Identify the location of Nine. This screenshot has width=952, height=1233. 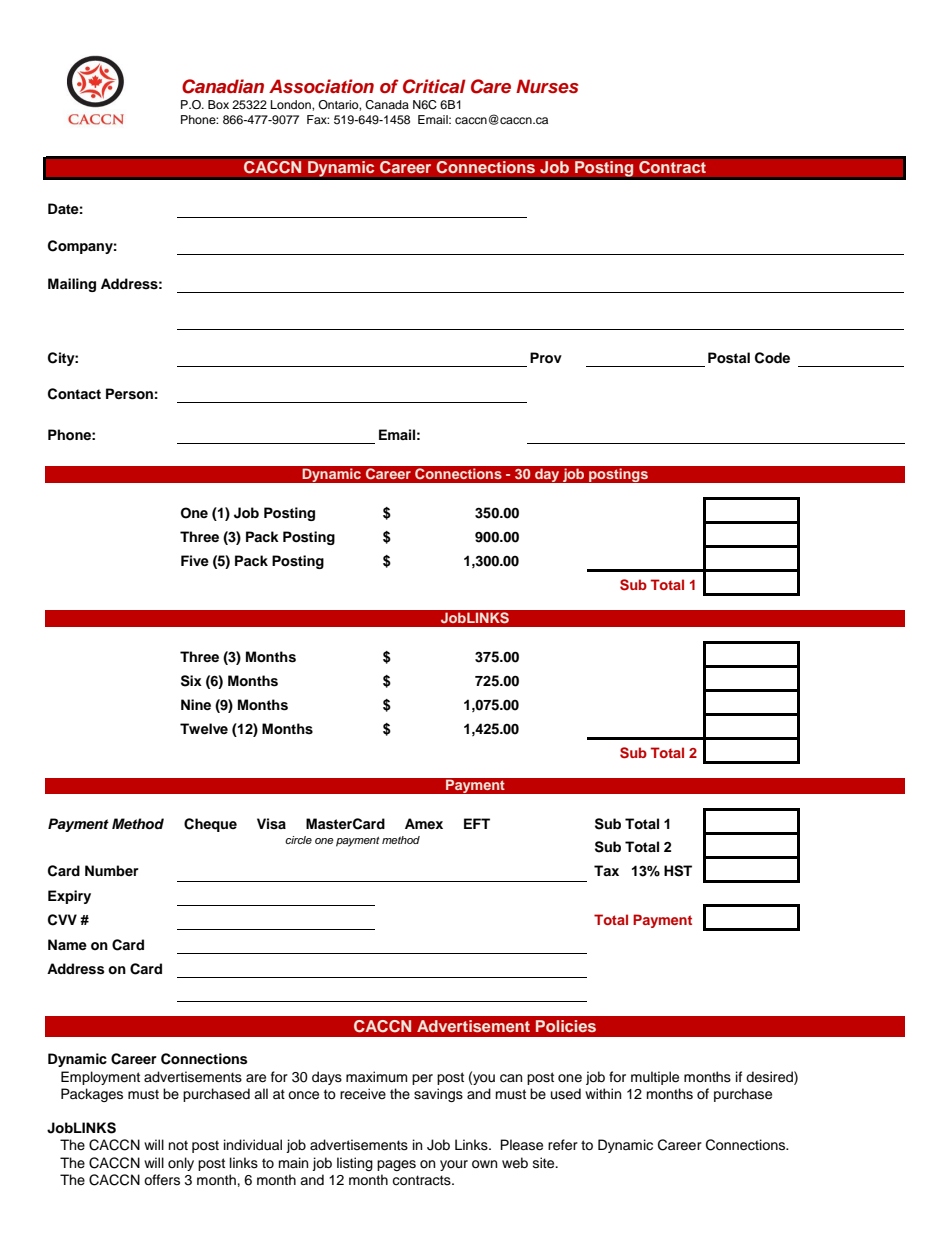
(196, 704).
